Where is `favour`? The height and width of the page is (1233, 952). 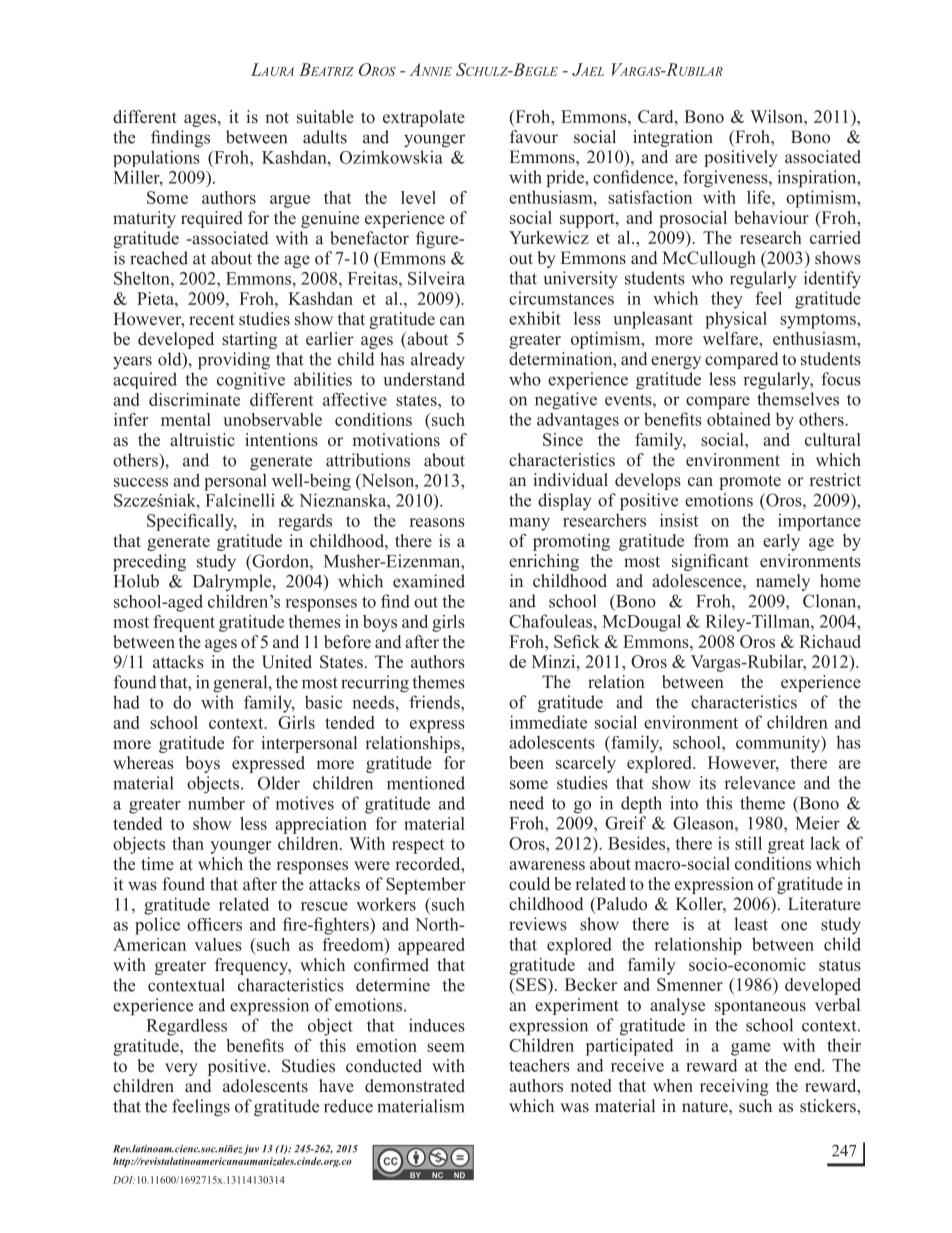
favour is located at coordinates (534, 136).
